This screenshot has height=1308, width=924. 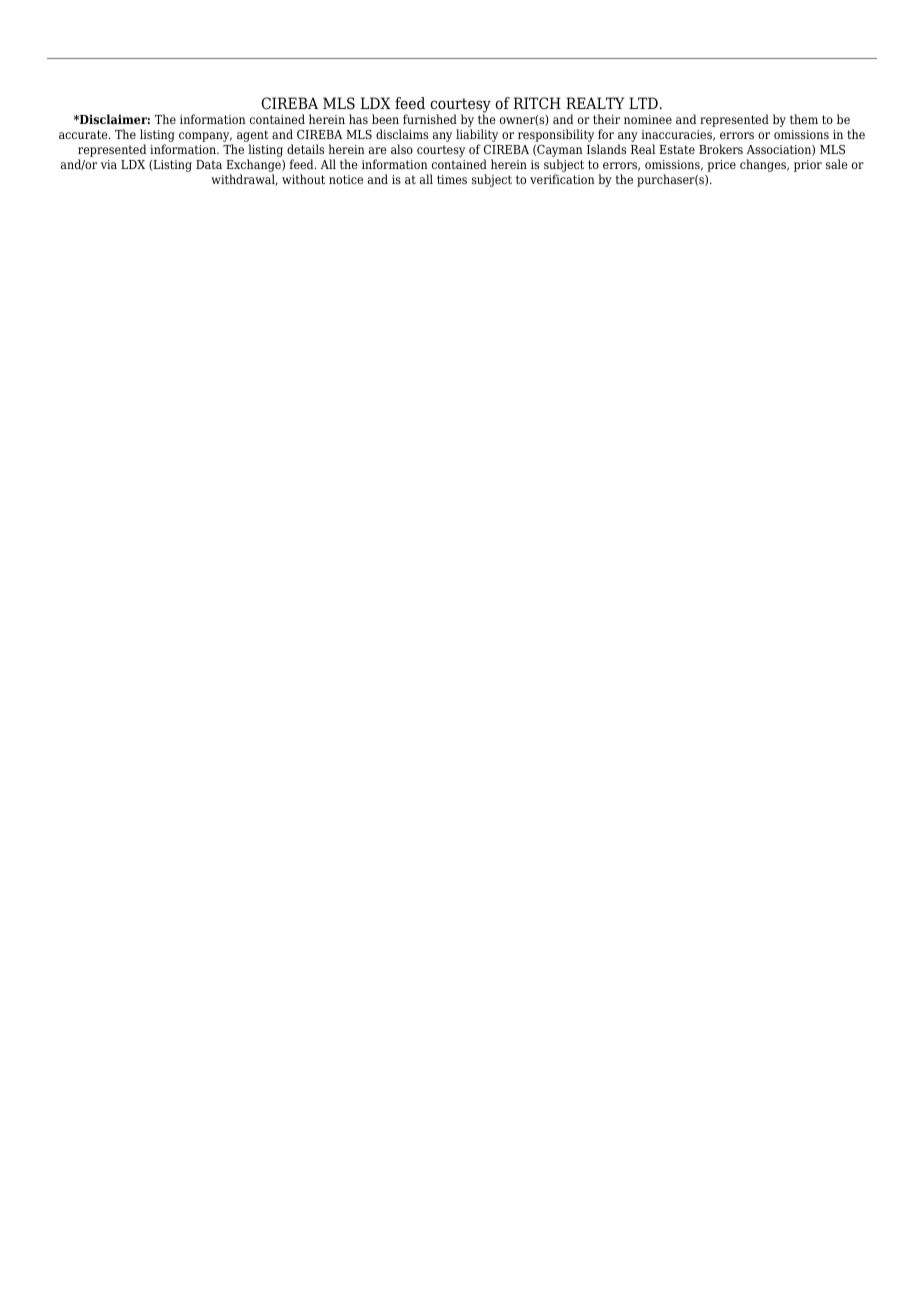 I want to click on LTD, so click(x=643, y=103).
